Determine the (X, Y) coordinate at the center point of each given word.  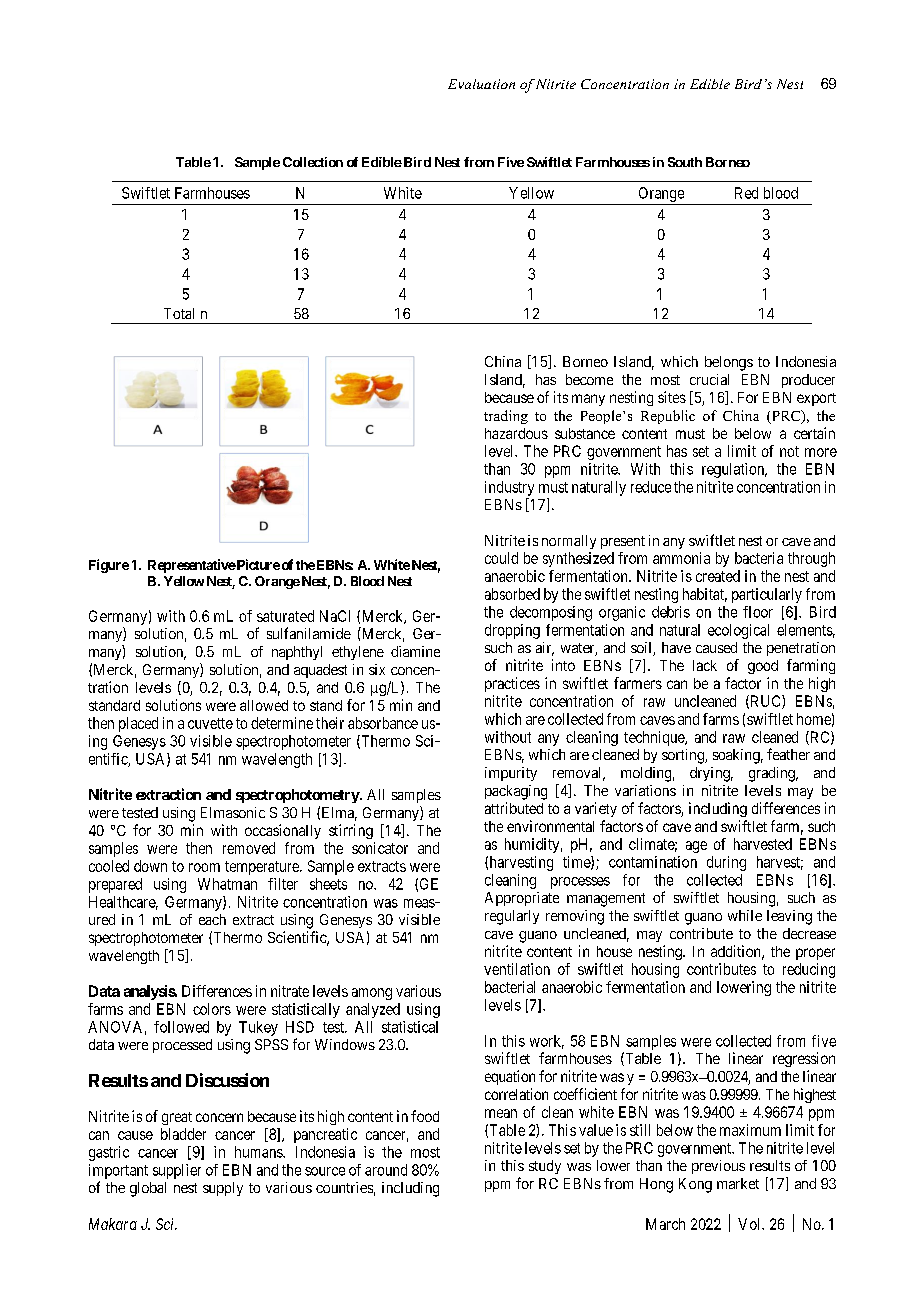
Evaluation (481, 84)
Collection (313, 162)
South (685, 162)
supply (223, 1189)
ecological (738, 631)
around (386, 1170)
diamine (415, 651)
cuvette (210, 723)
